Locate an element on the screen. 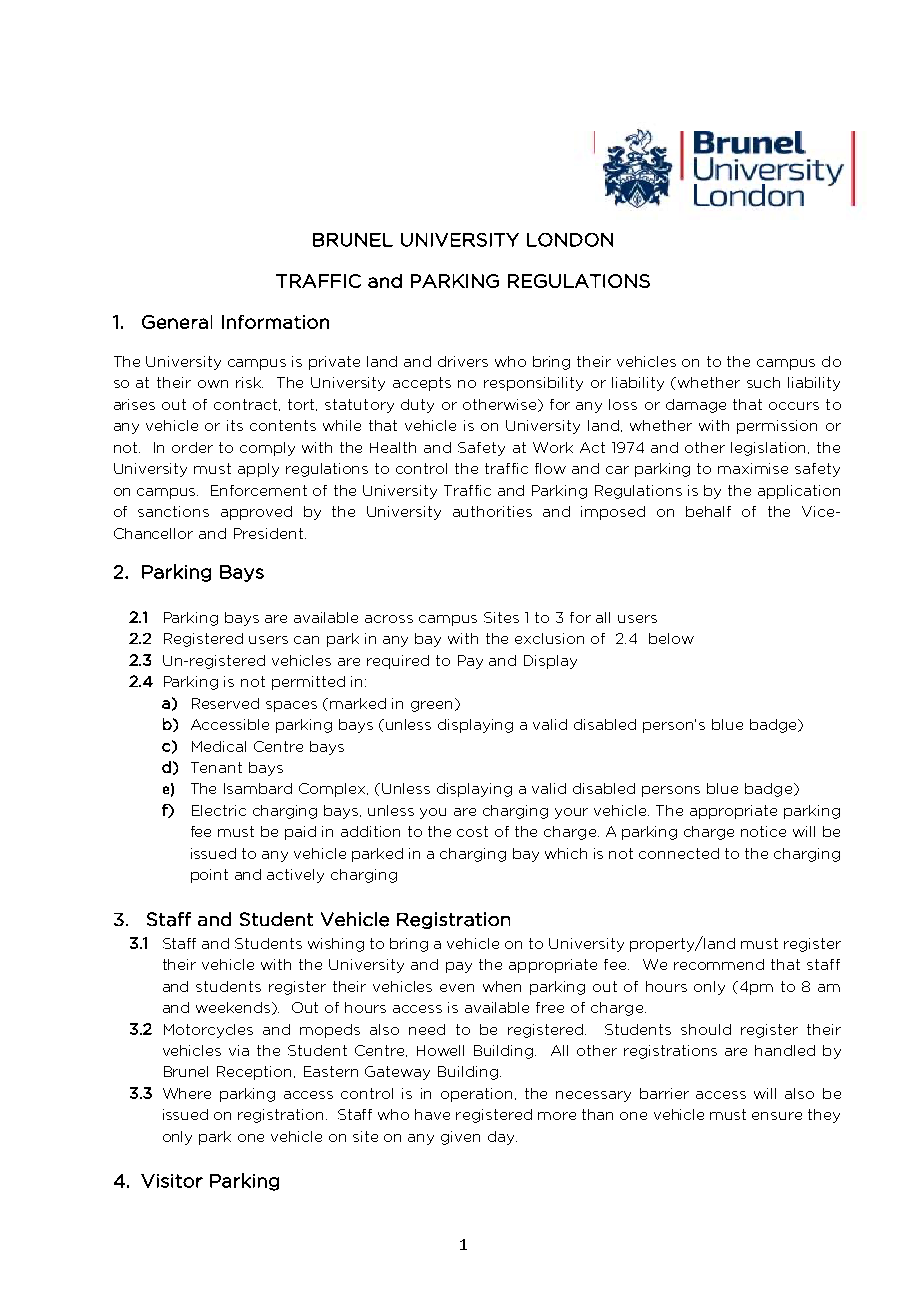  behalf is located at coordinates (708, 511).
